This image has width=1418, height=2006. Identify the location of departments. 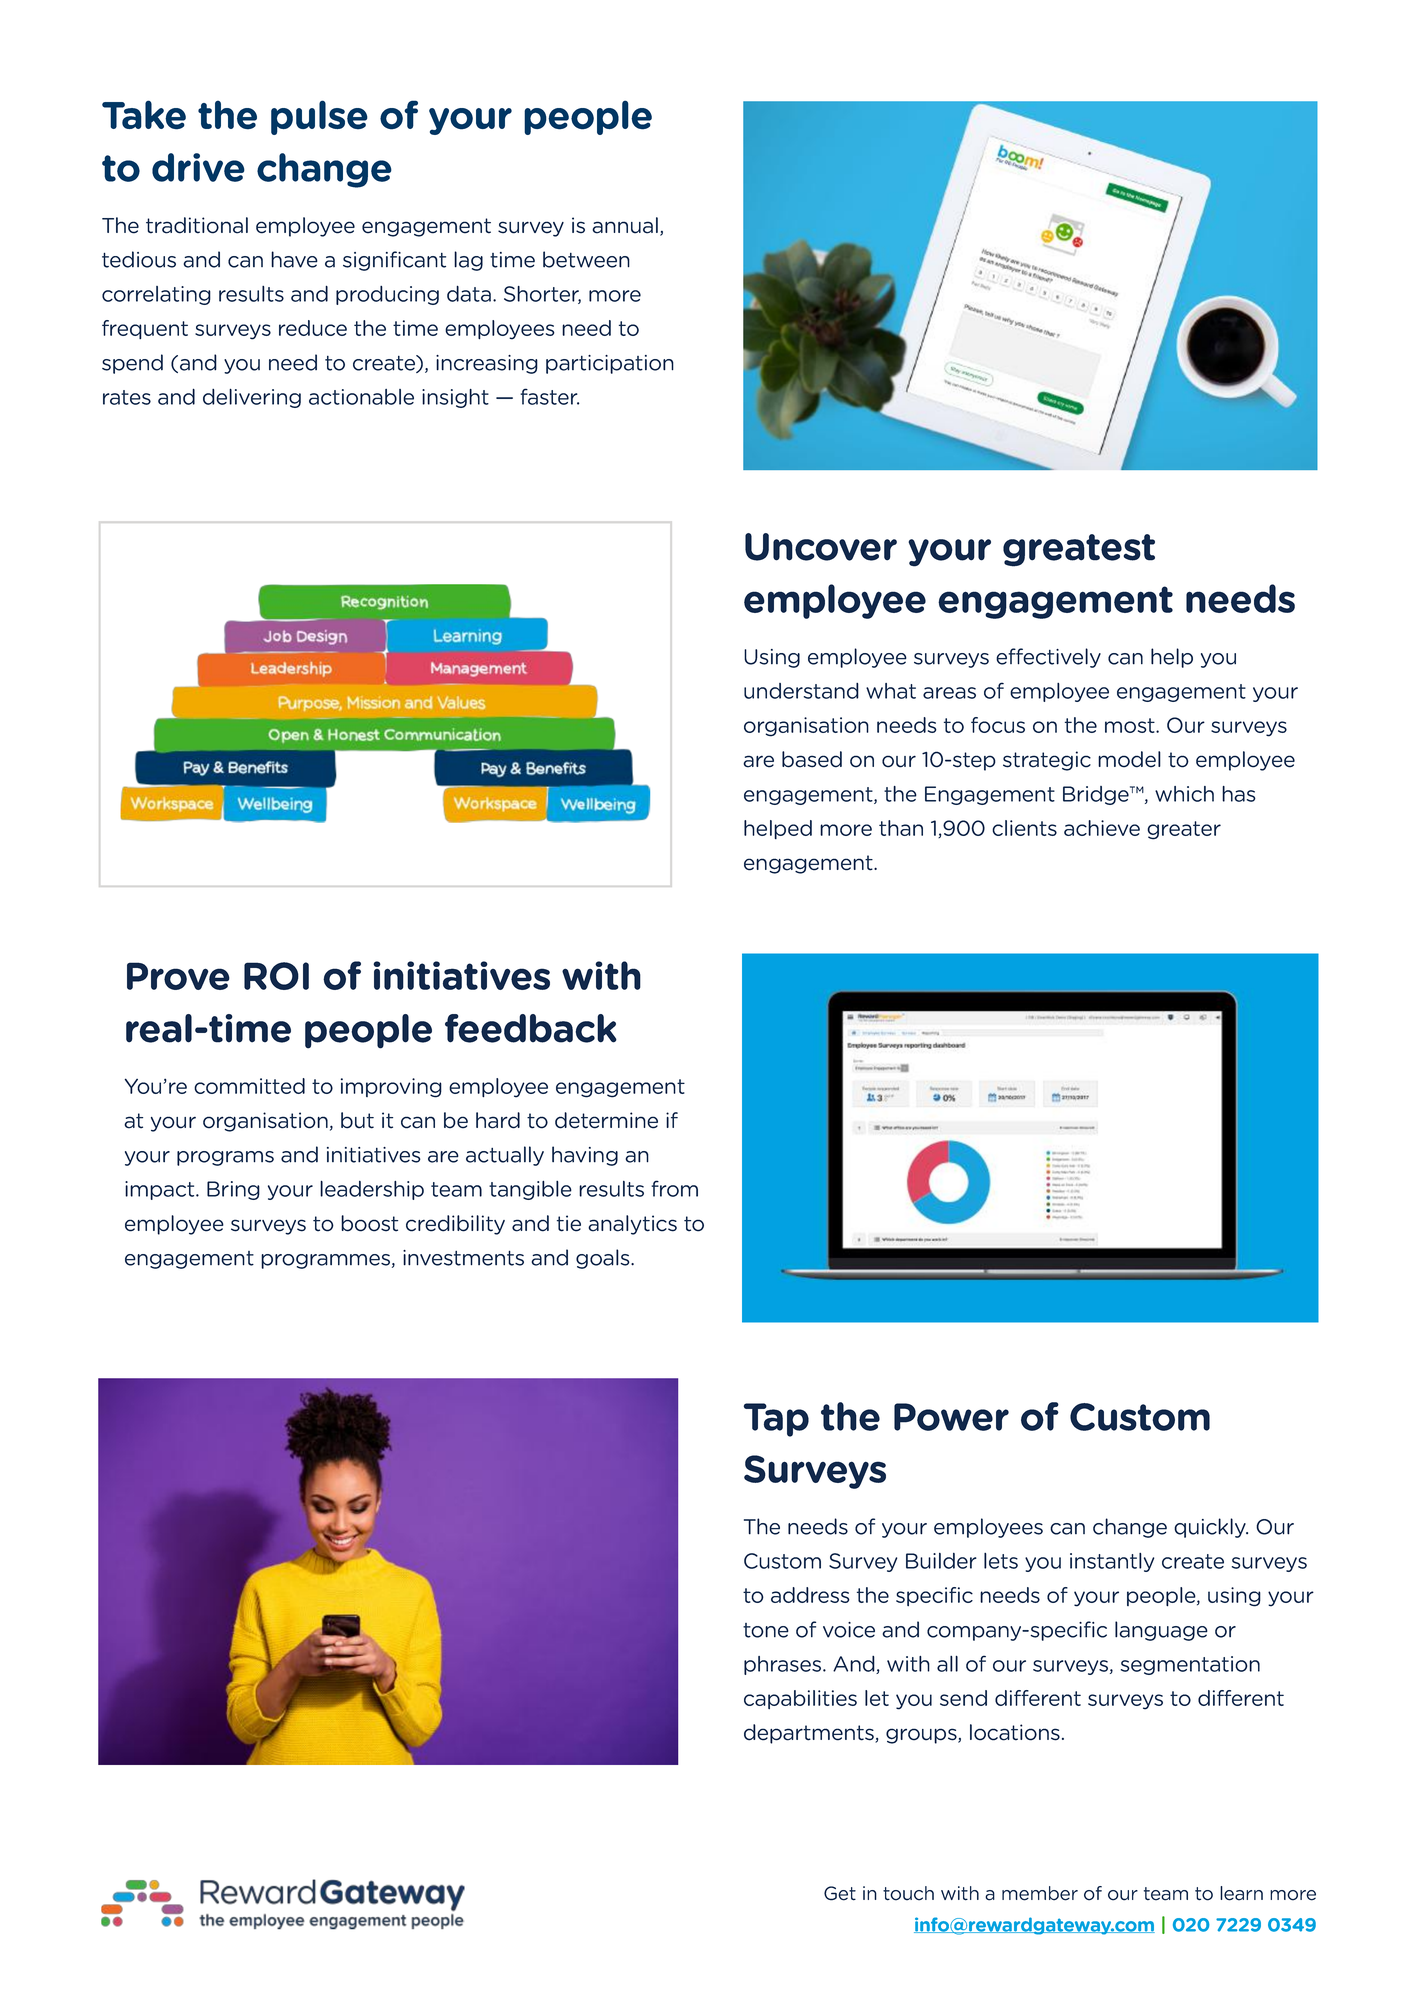
(810, 1734).
